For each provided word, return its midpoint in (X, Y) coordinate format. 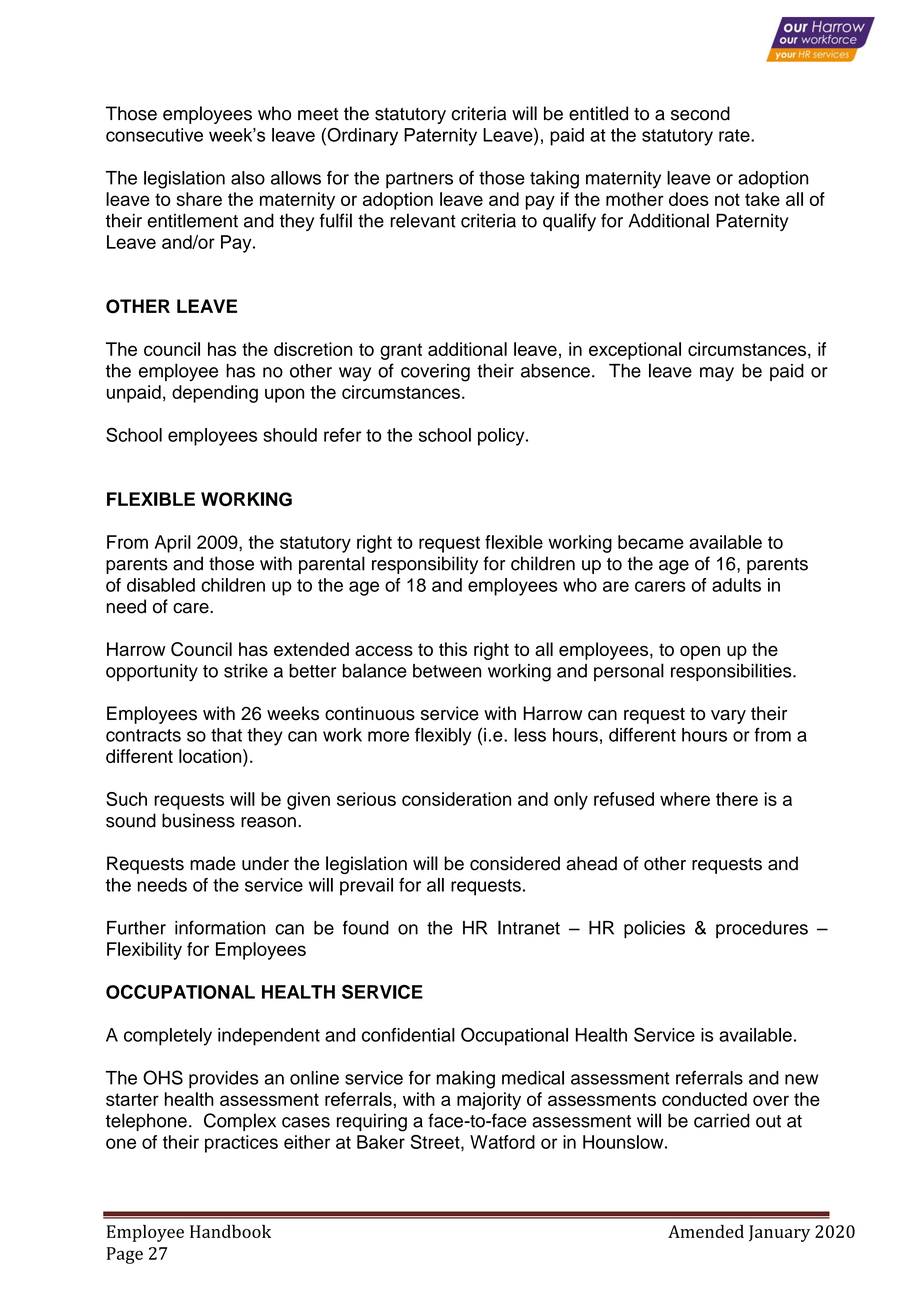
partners (419, 180)
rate (735, 135)
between (447, 671)
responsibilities (732, 672)
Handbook (230, 1231)
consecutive (154, 135)
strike (246, 671)
